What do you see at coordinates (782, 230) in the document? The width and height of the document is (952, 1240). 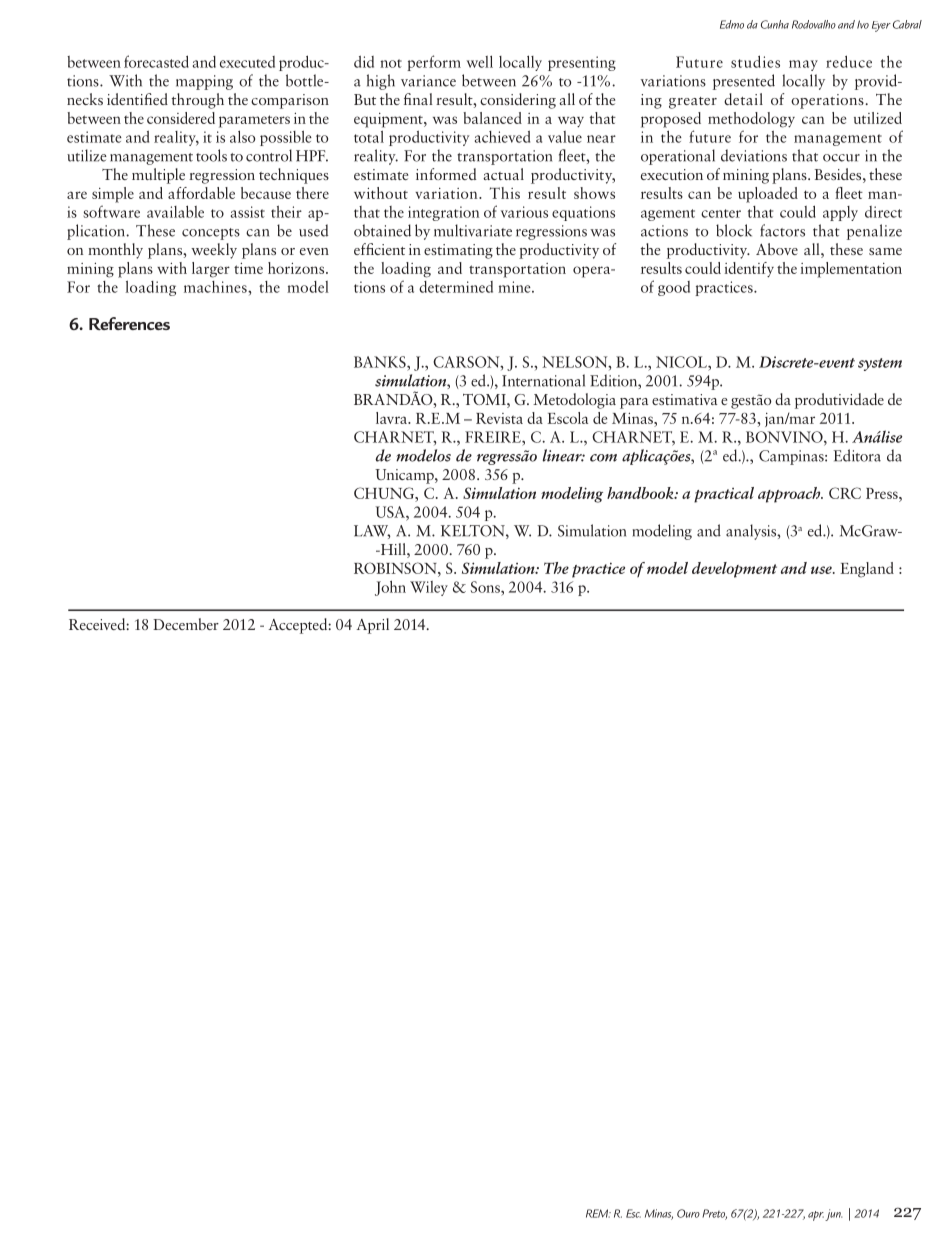 I see `factors` at bounding box center [782, 230].
